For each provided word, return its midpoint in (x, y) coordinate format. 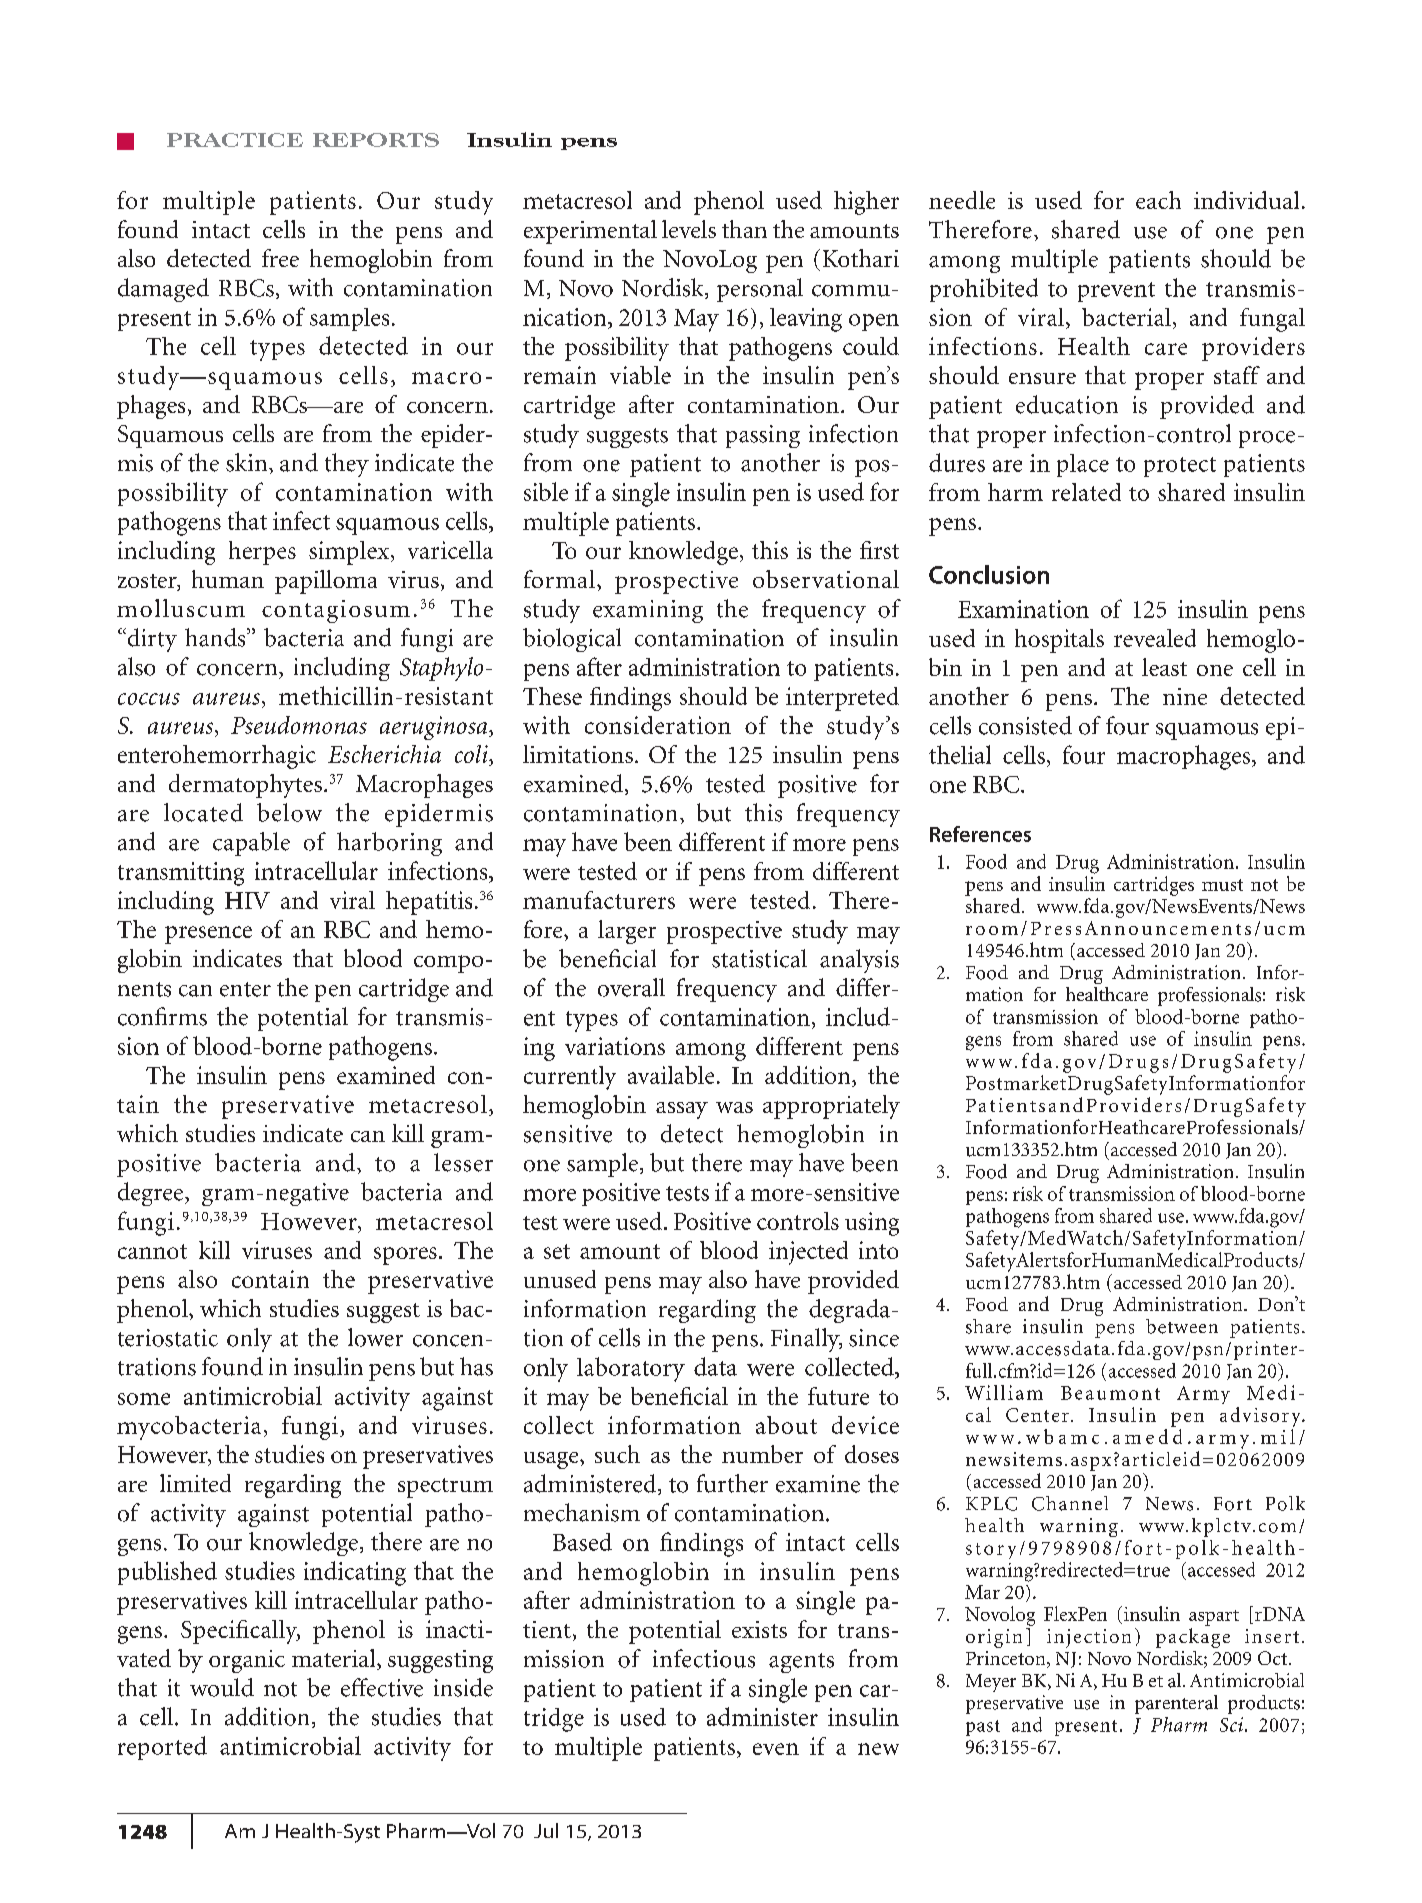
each (1158, 200)
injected (808, 1253)
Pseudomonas (299, 725)
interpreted (842, 699)
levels (689, 229)
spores (405, 1256)
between (1182, 1326)
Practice (235, 140)
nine (1185, 696)
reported (162, 1748)
